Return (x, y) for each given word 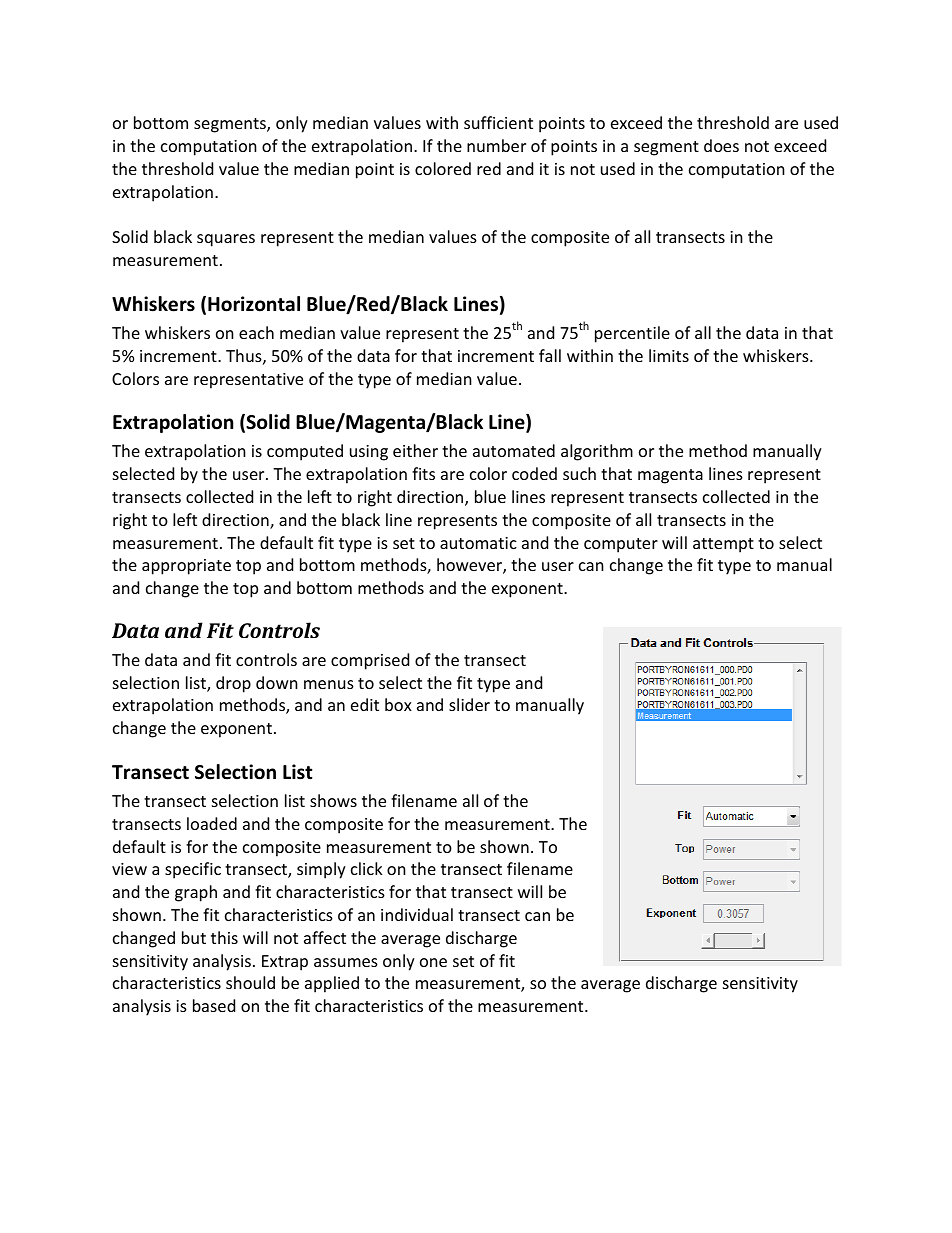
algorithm (597, 452)
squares (226, 240)
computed (305, 452)
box (398, 704)
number (496, 145)
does (721, 145)
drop (233, 684)
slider (469, 704)
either (415, 450)
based (214, 1005)
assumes (346, 962)
